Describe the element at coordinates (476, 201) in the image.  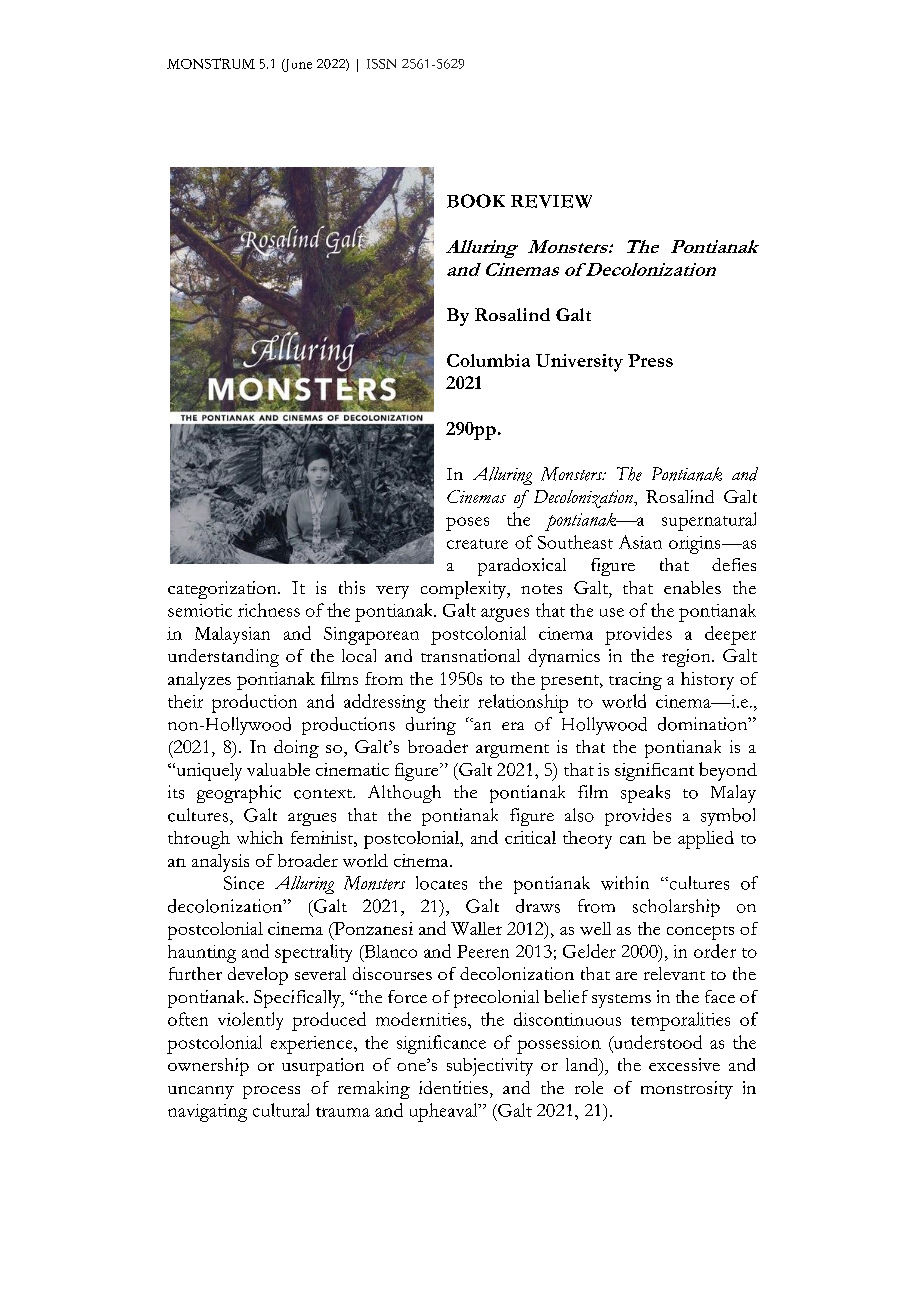
I see `BOOK` at that location.
